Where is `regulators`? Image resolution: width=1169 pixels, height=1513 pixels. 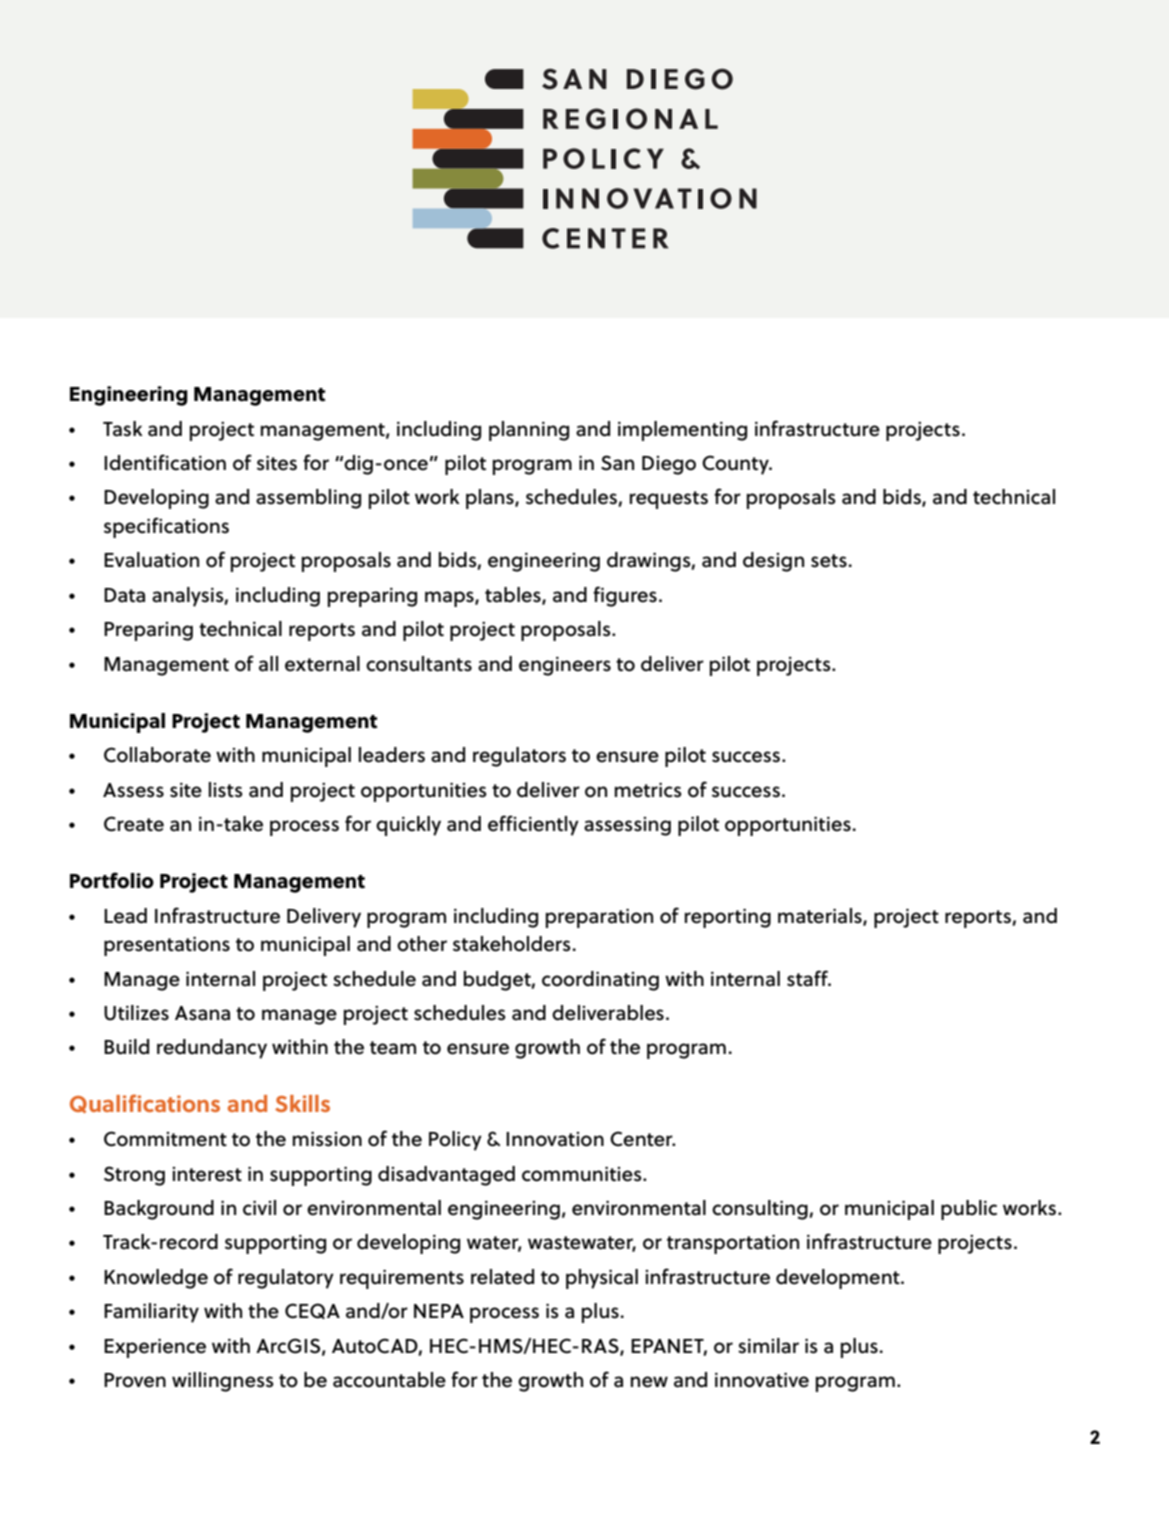 regulators is located at coordinates (519, 757).
